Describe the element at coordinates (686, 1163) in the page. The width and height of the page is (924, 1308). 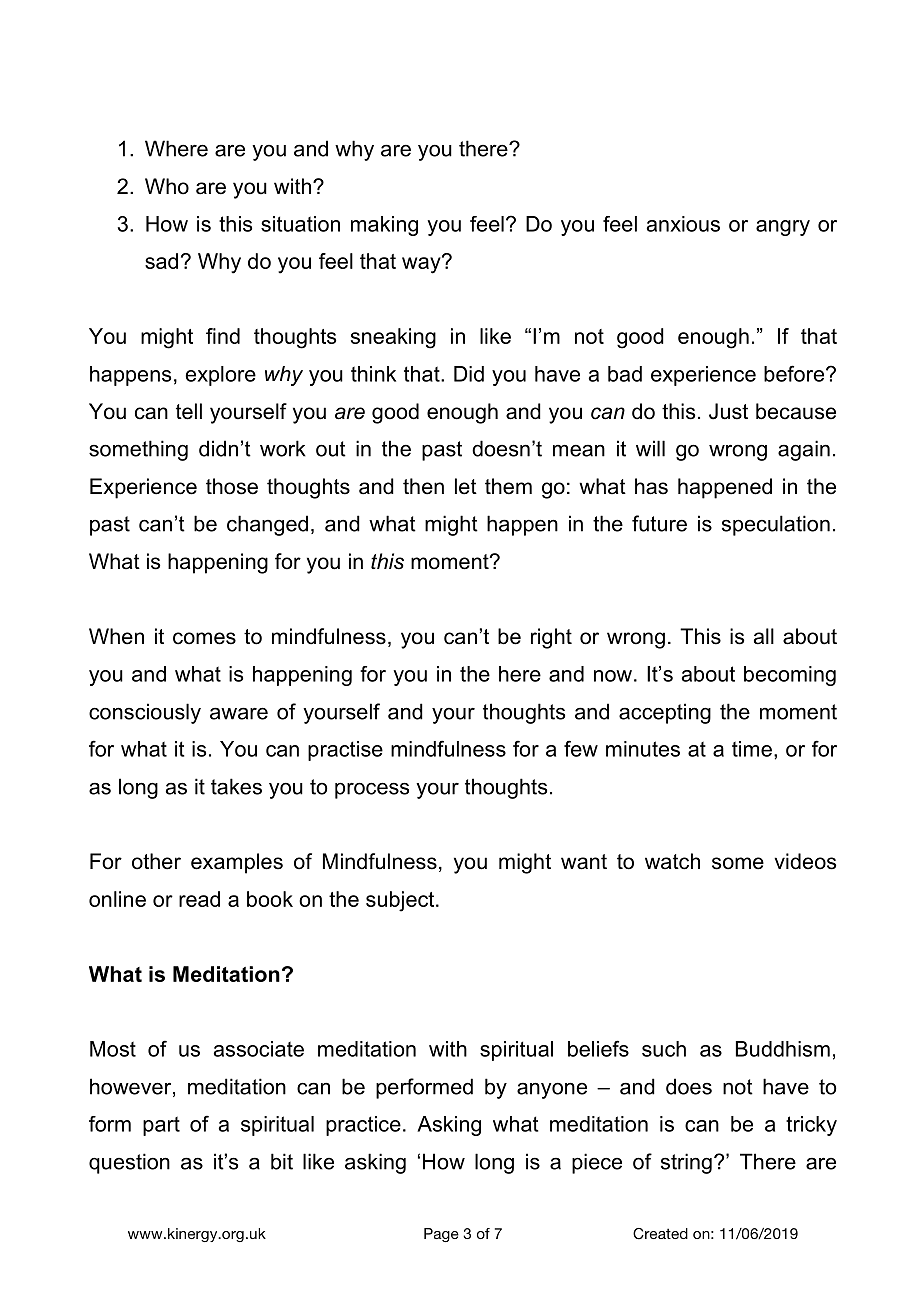
I see `string` at that location.
